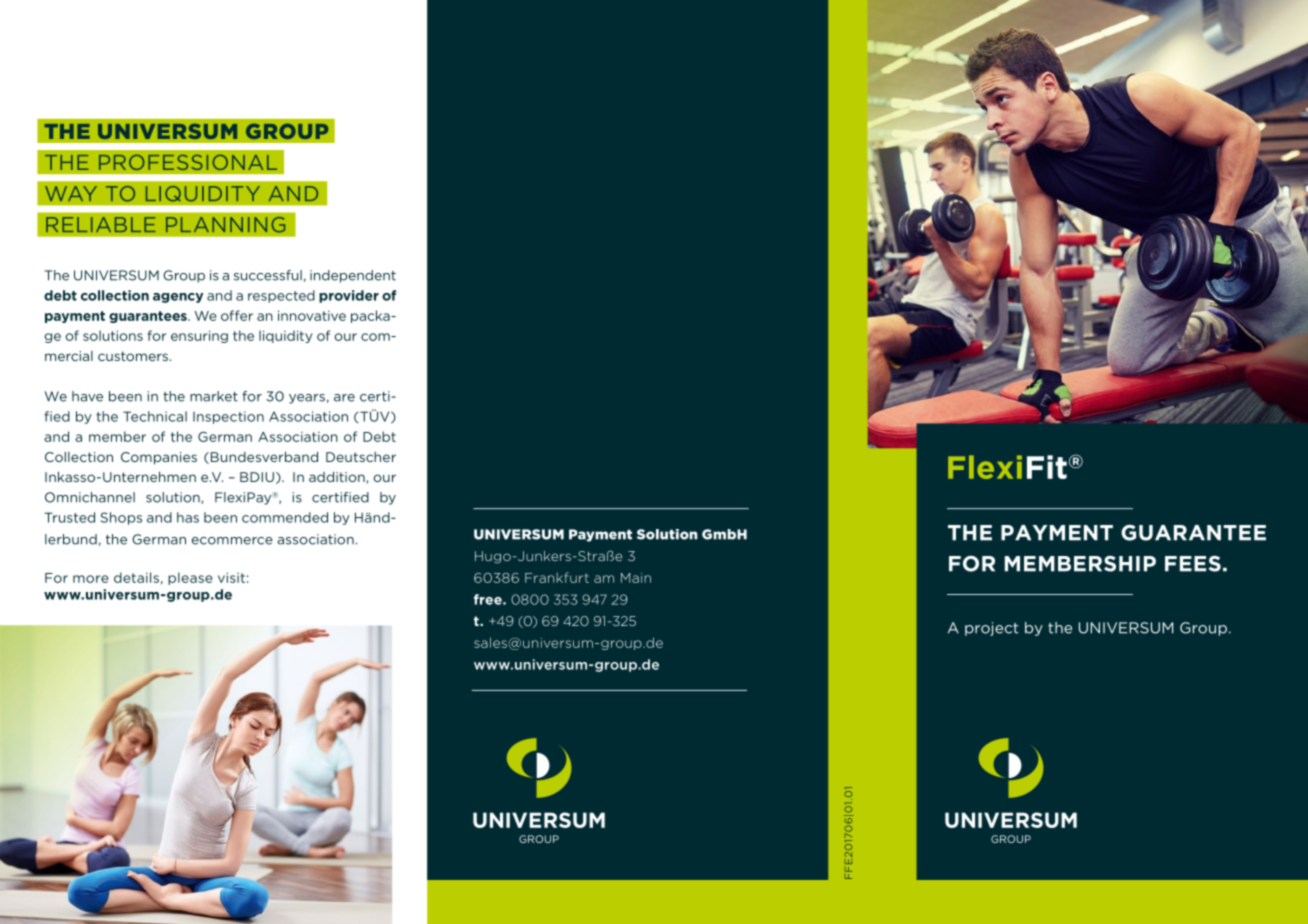 This screenshot has width=1308, height=924. What do you see at coordinates (159, 458) in the screenshot?
I see `Companies` at bounding box center [159, 458].
